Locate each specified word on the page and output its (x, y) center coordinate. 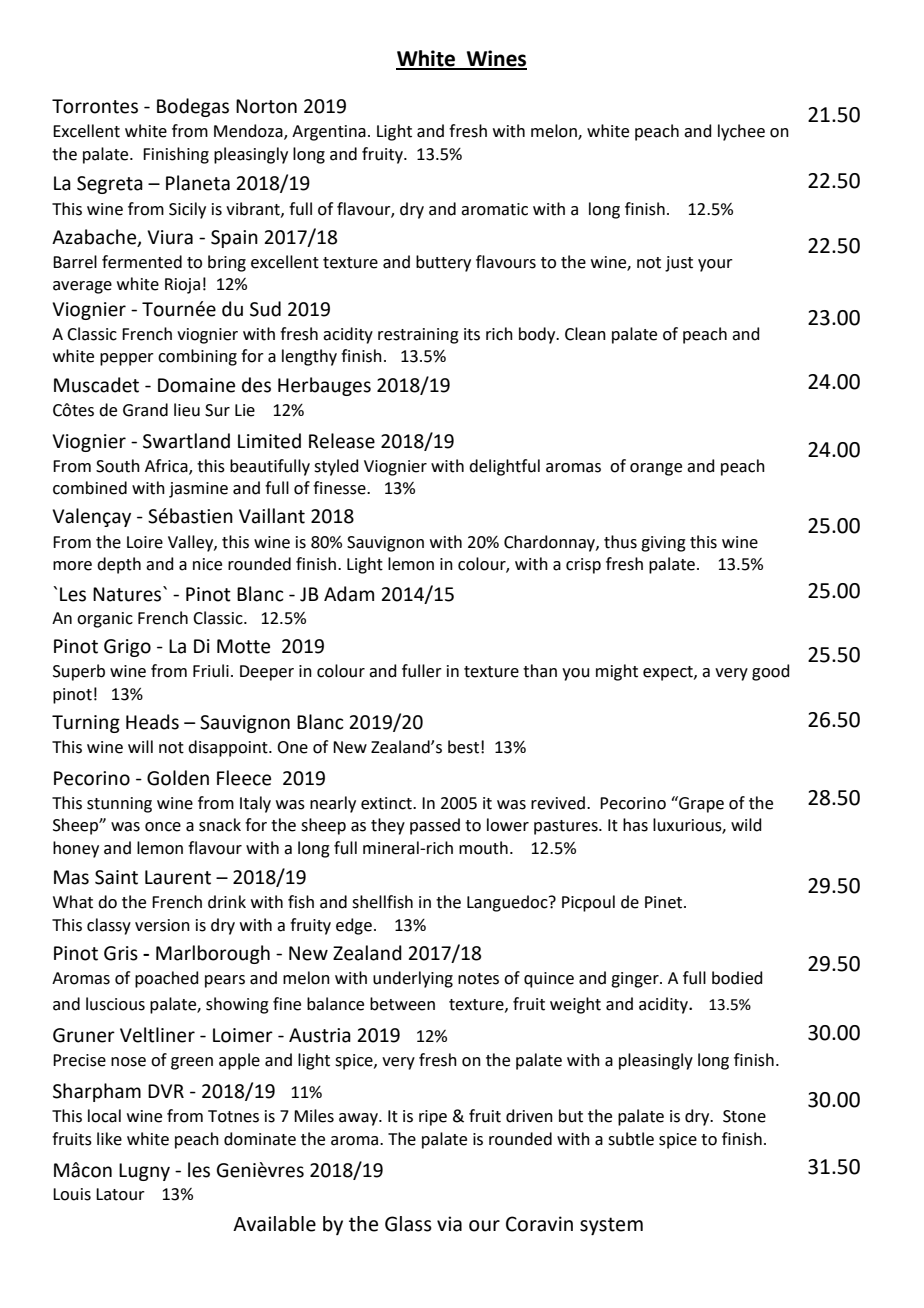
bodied (737, 978)
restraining (418, 336)
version (162, 925)
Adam (349, 594)
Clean (585, 334)
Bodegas (193, 107)
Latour (120, 1194)
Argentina (329, 133)
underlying (413, 979)
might (617, 672)
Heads (152, 722)
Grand (145, 410)
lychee (741, 132)
